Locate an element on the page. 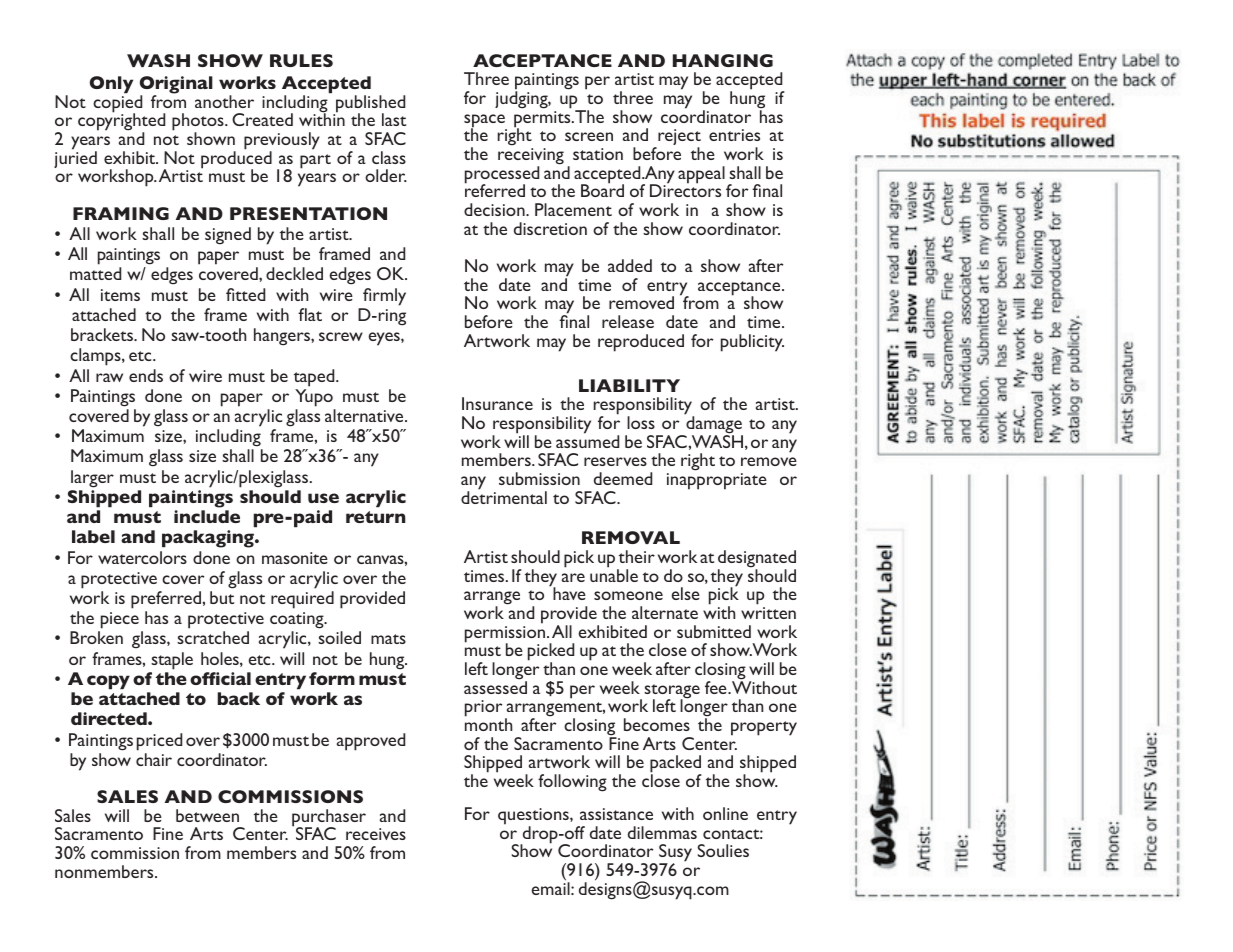  damage is located at coordinates (713, 425).
